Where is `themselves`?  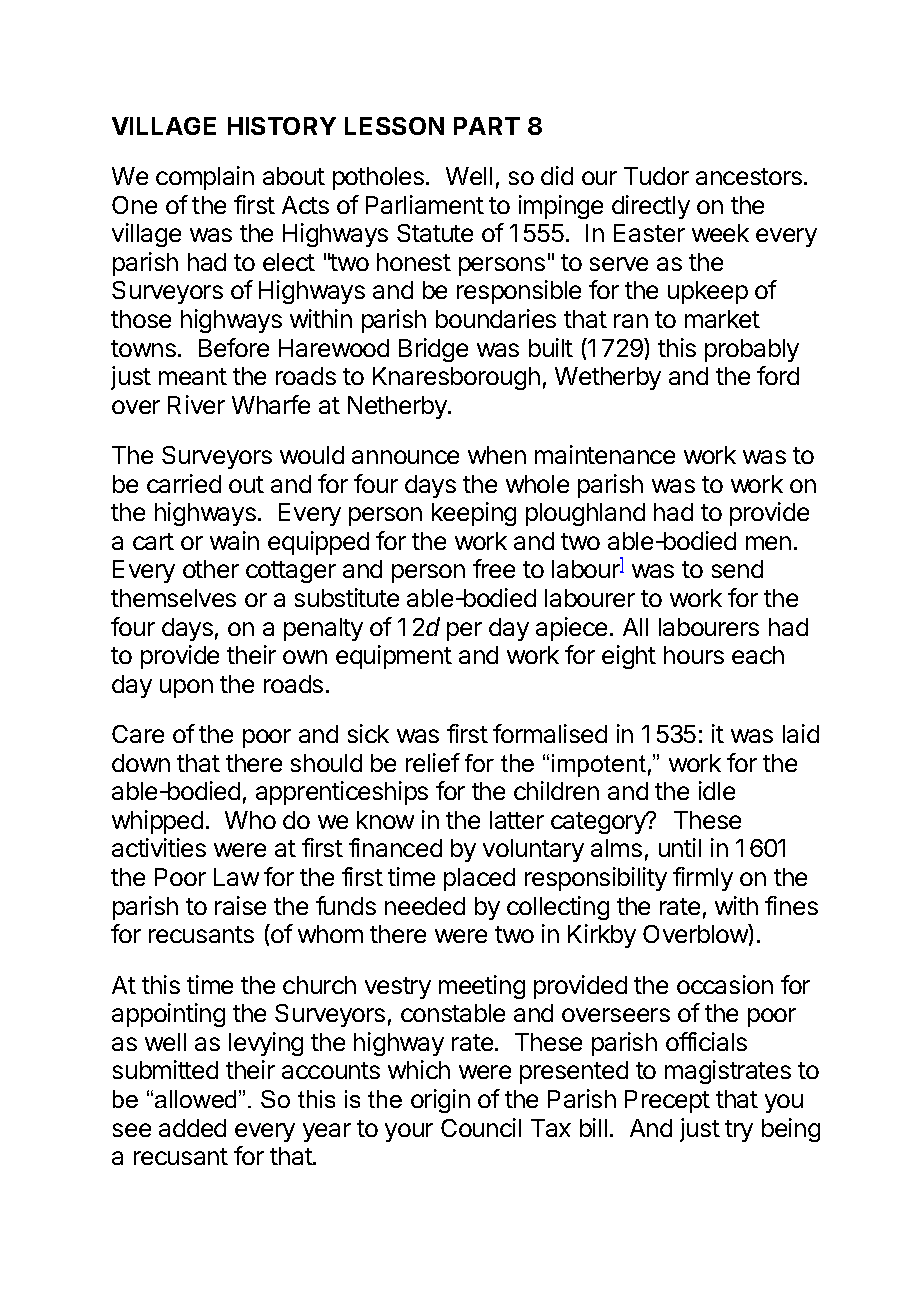
themselves is located at coordinates (173, 598).
